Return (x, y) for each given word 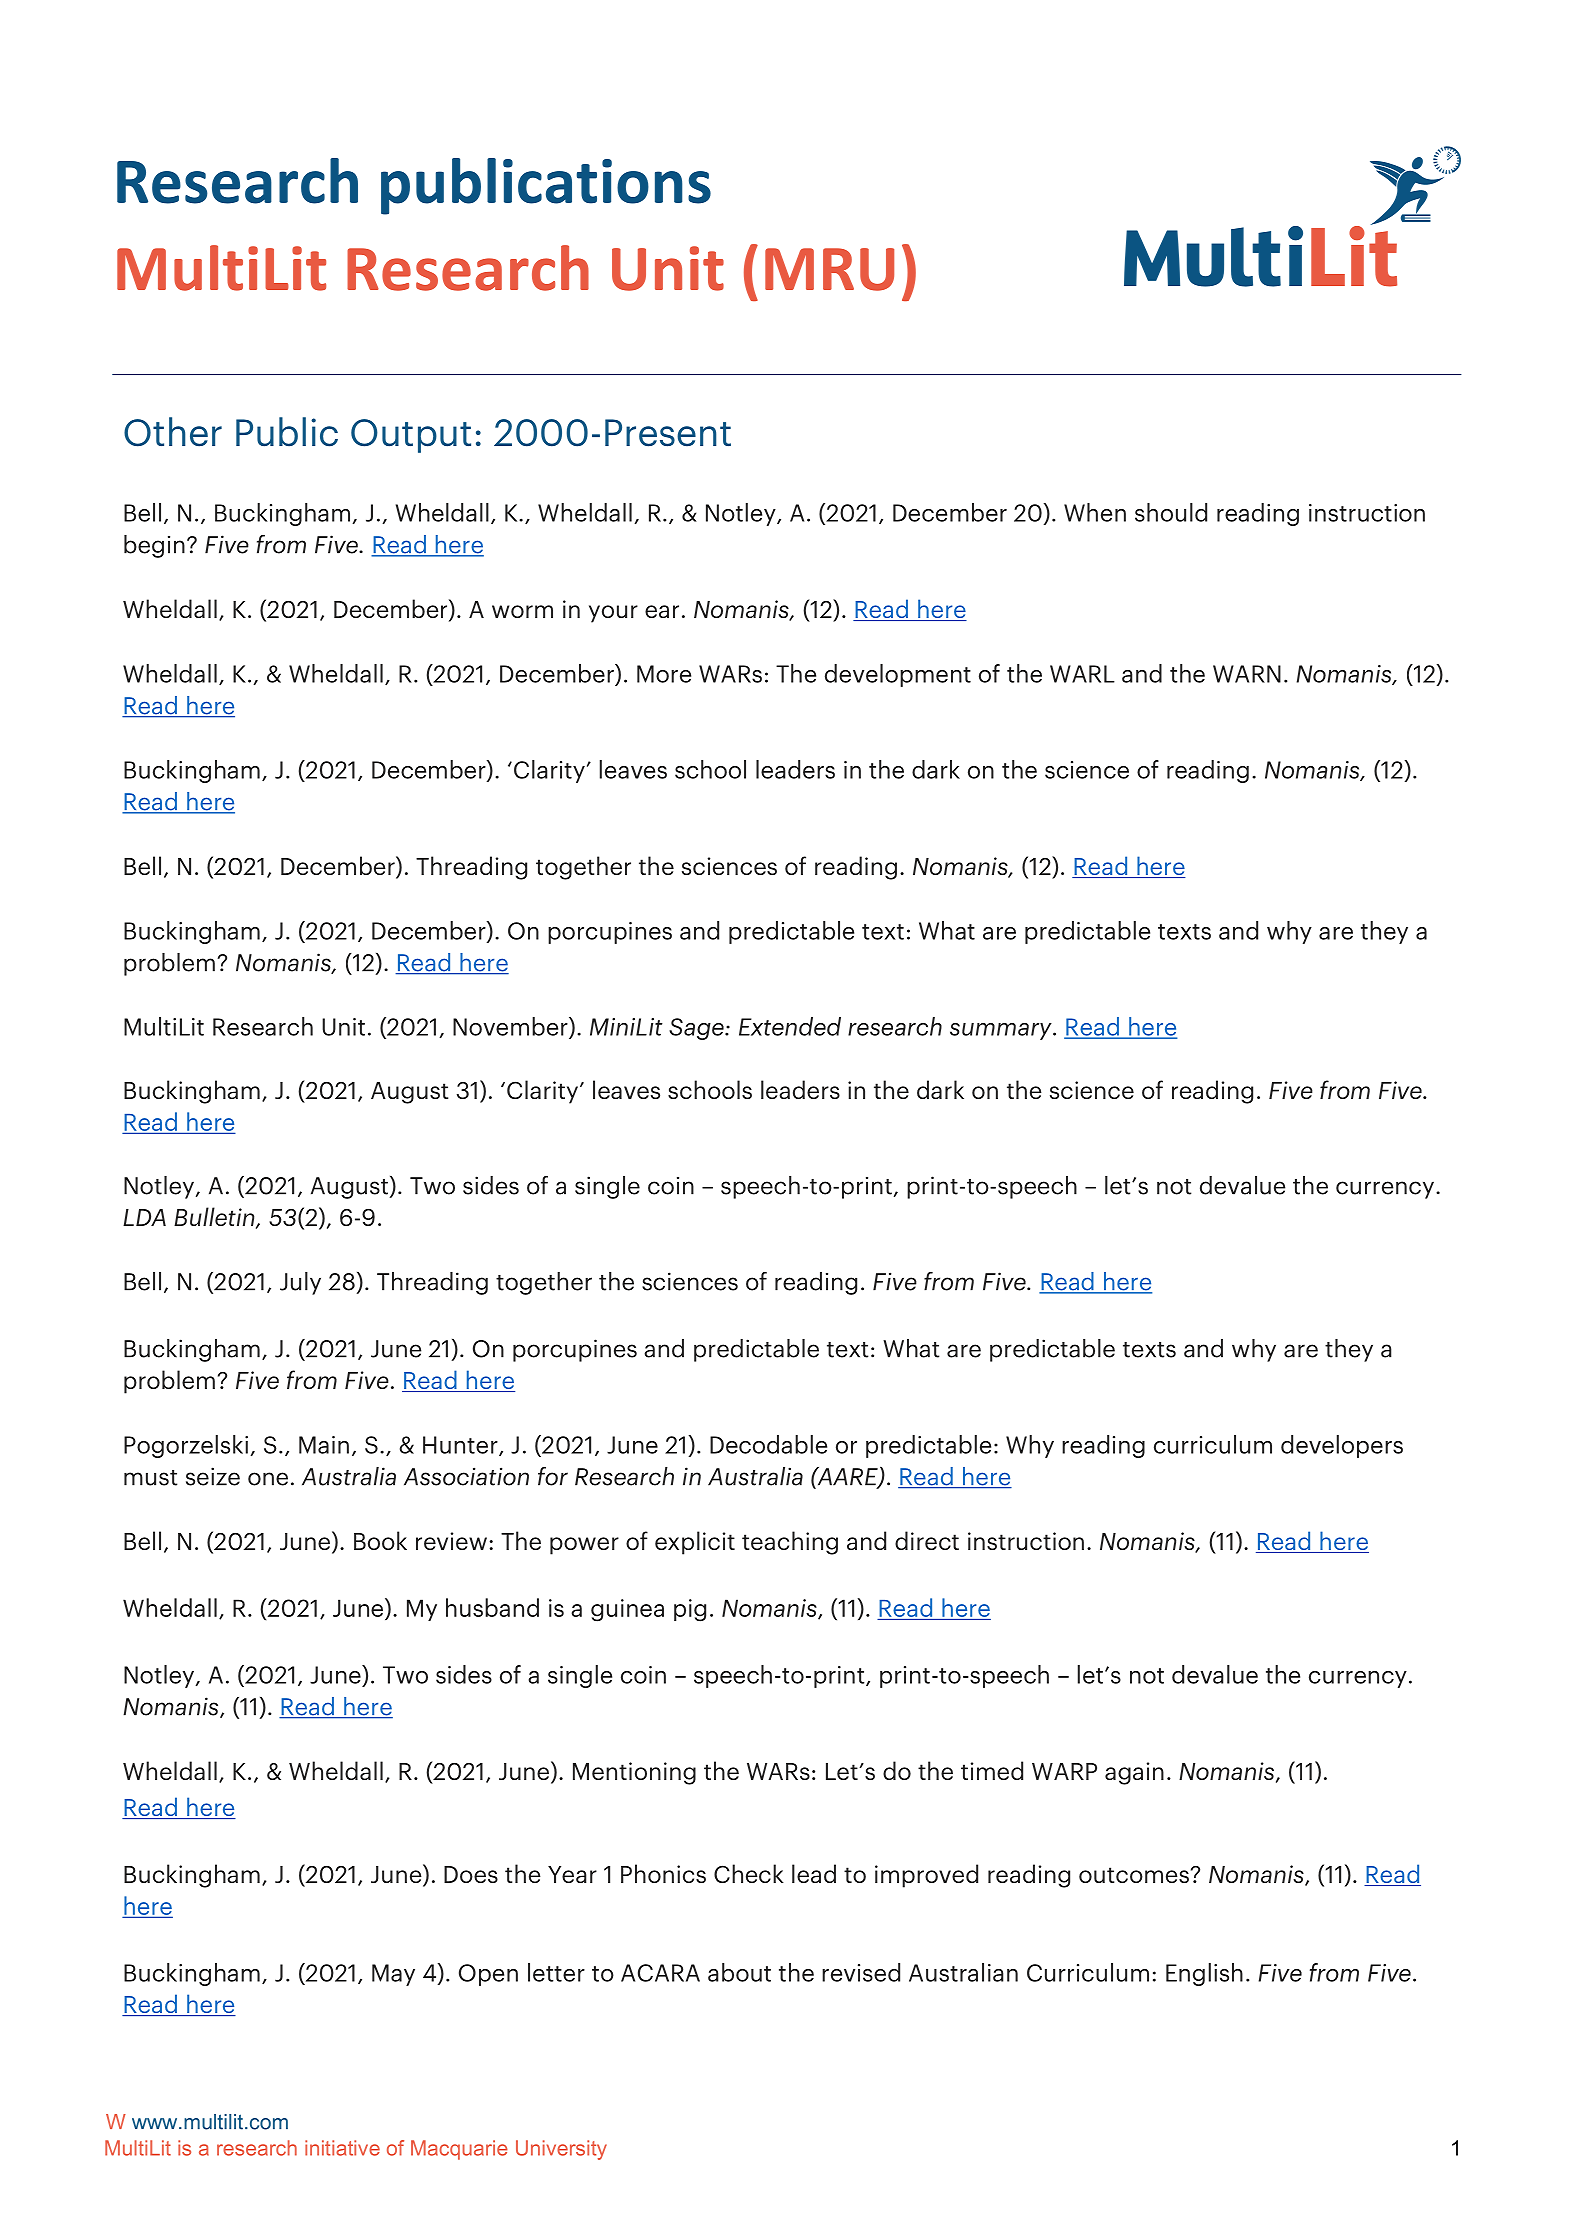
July (300, 1283)
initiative (342, 2148)
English (1204, 1974)
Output (411, 436)
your (613, 614)
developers (1342, 1446)
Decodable (768, 1444)
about (739, 1972)
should (1171, 512)
